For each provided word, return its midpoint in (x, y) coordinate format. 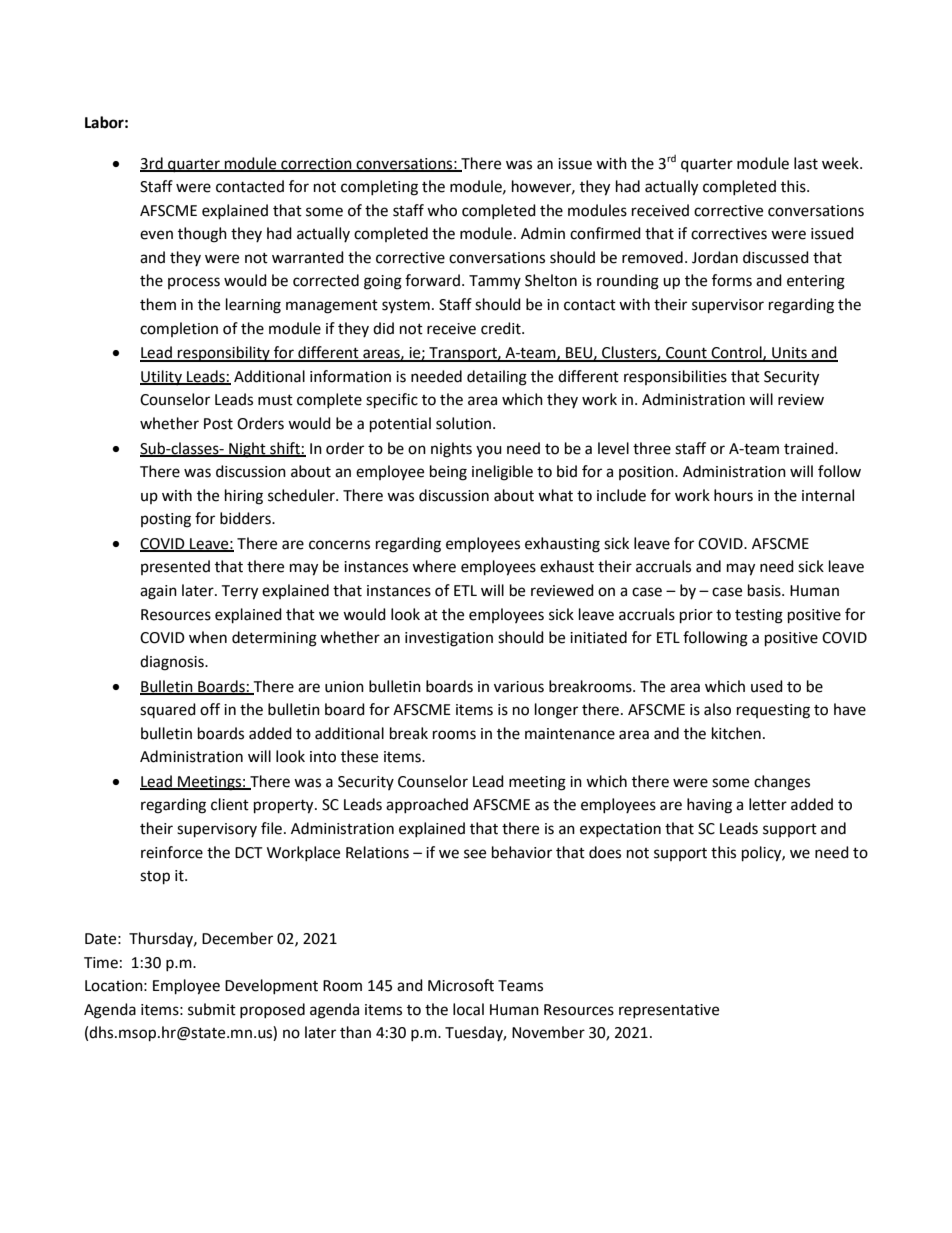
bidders (246, 518)
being (448, 473)
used (767, 686)
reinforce (172, 852)
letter (768, 804)
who (442, 210)
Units (789, 354)
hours (733, 495)
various (519, 687)
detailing (497, 378)
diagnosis (173, 663)
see (475, 854)
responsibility (224, 354)
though (202, 235)
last (806, 163)
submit (212, 1009)
